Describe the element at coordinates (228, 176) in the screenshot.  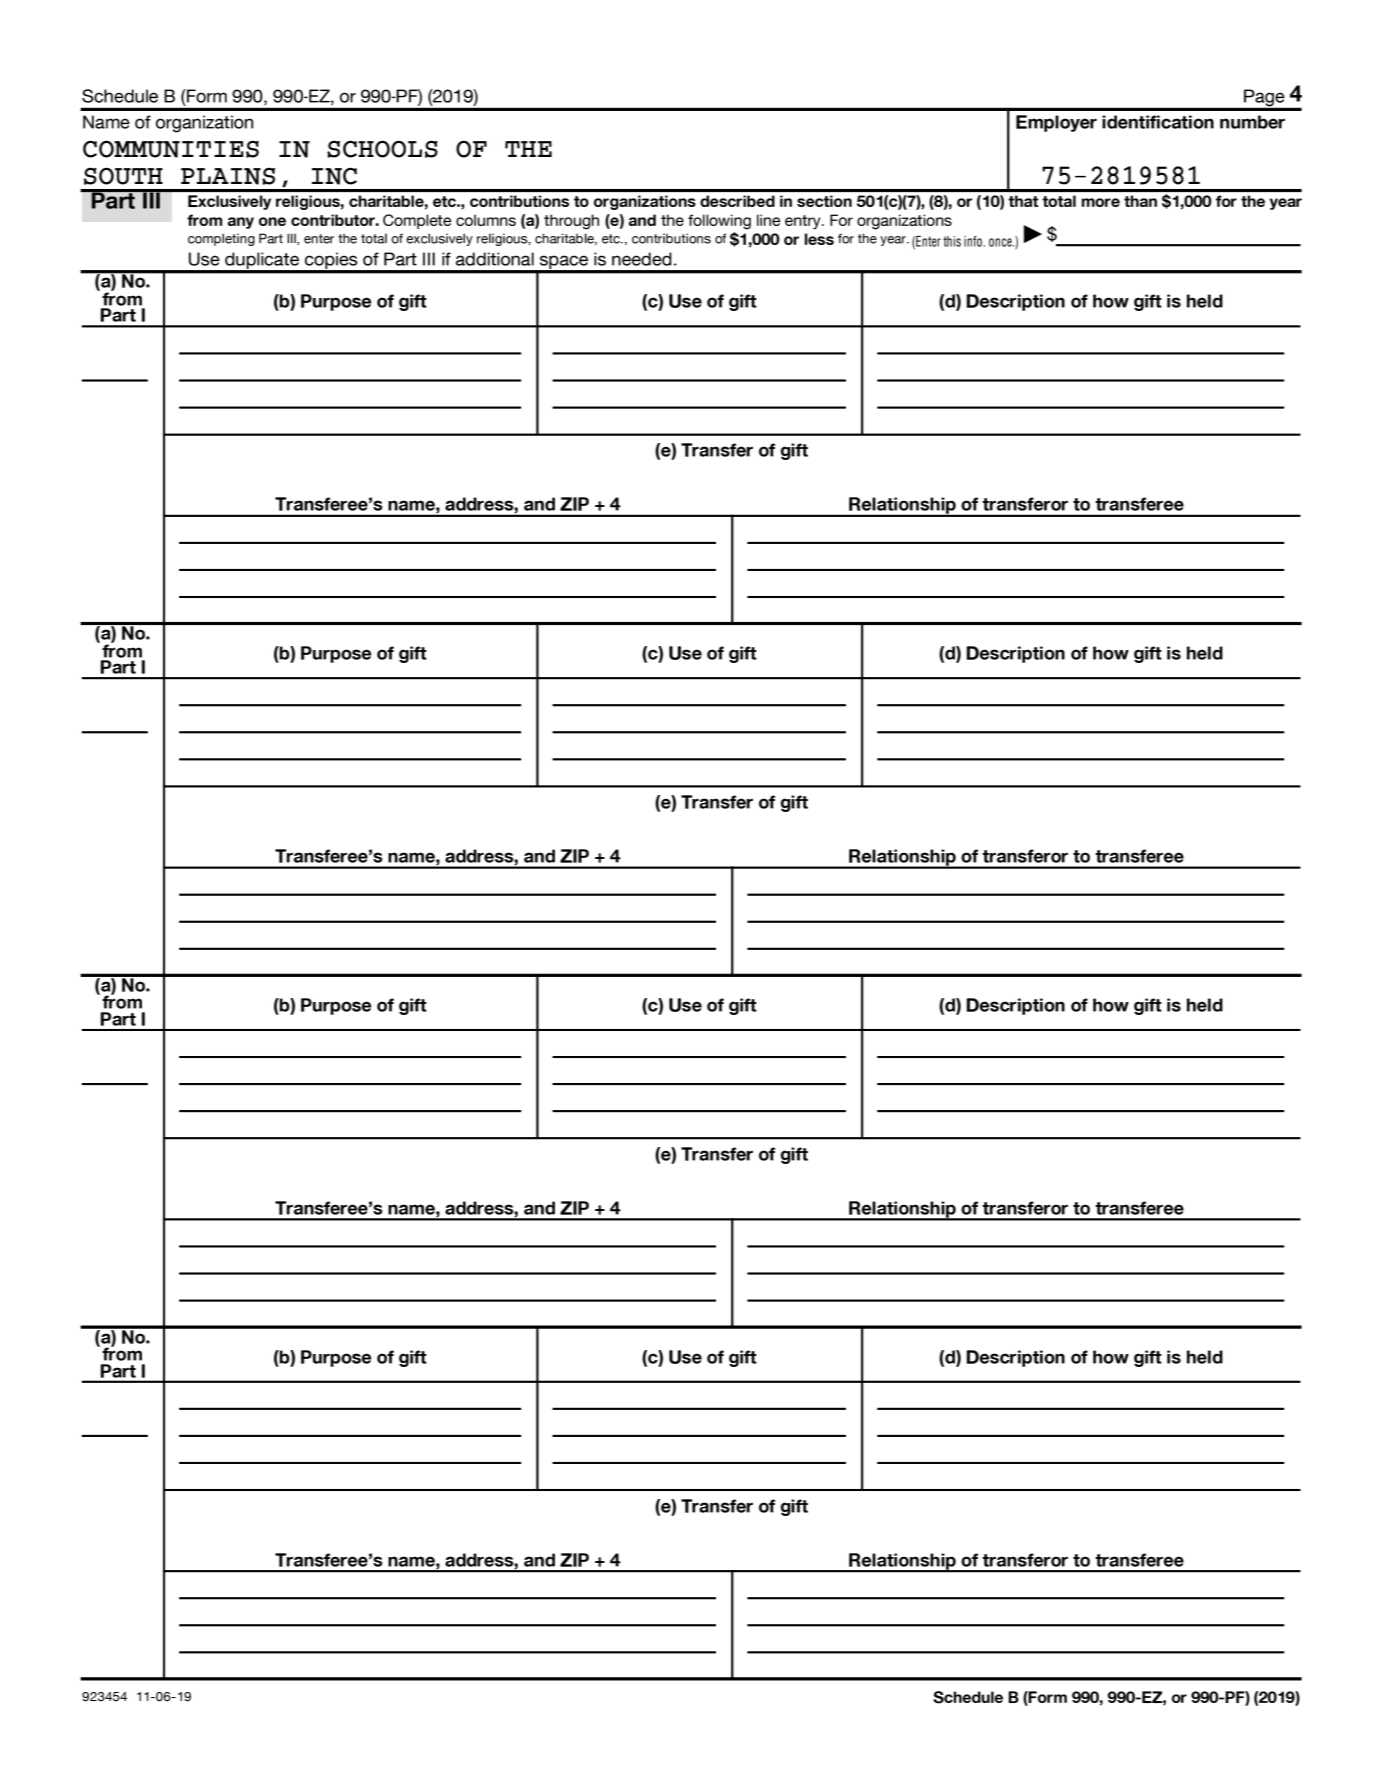
I see `PLAINS` at that location.
